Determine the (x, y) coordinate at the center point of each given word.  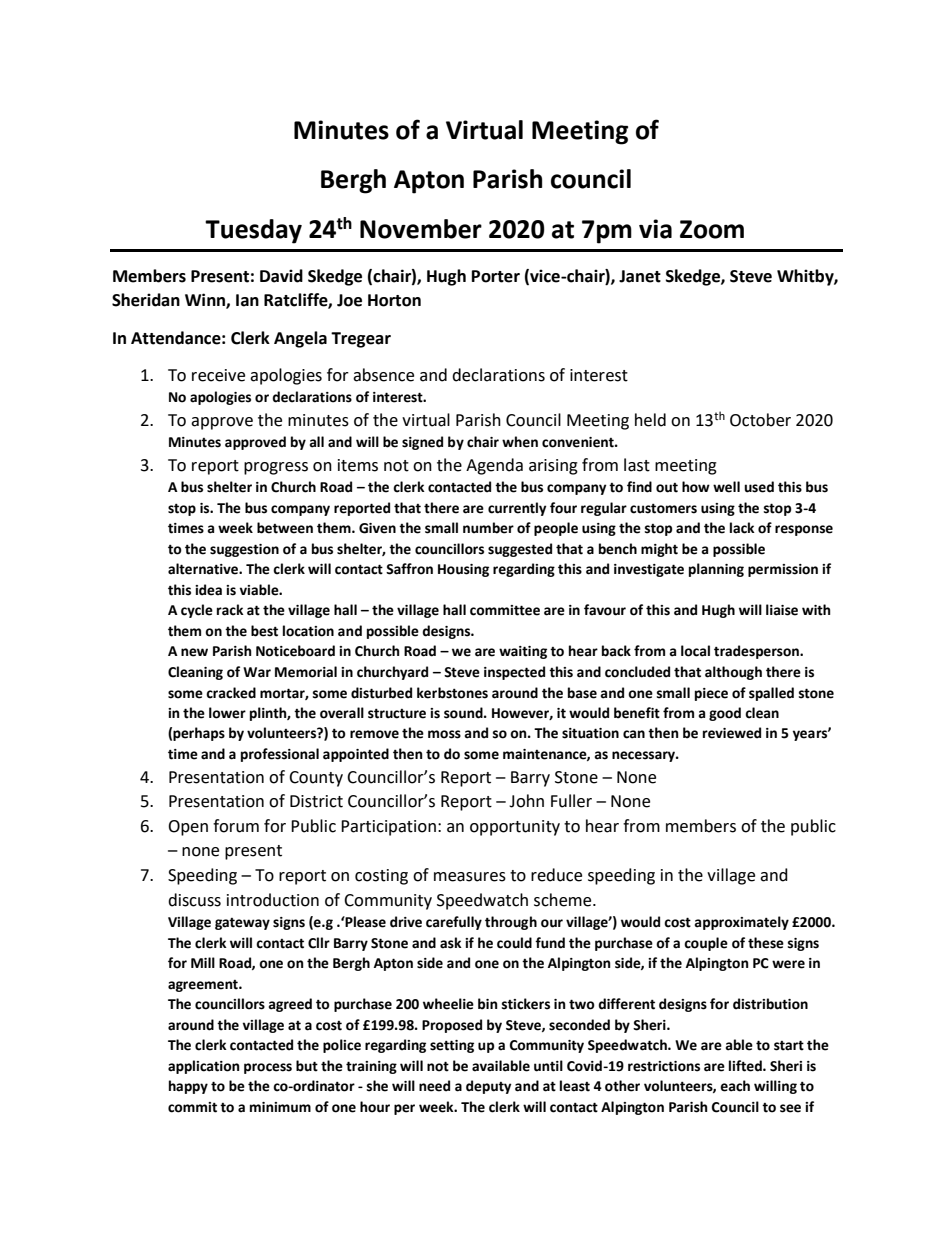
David (281, 276)
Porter (496, 276)
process (268, 1068)
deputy (489, 1087)
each (735, 1086)
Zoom (712, 229)
